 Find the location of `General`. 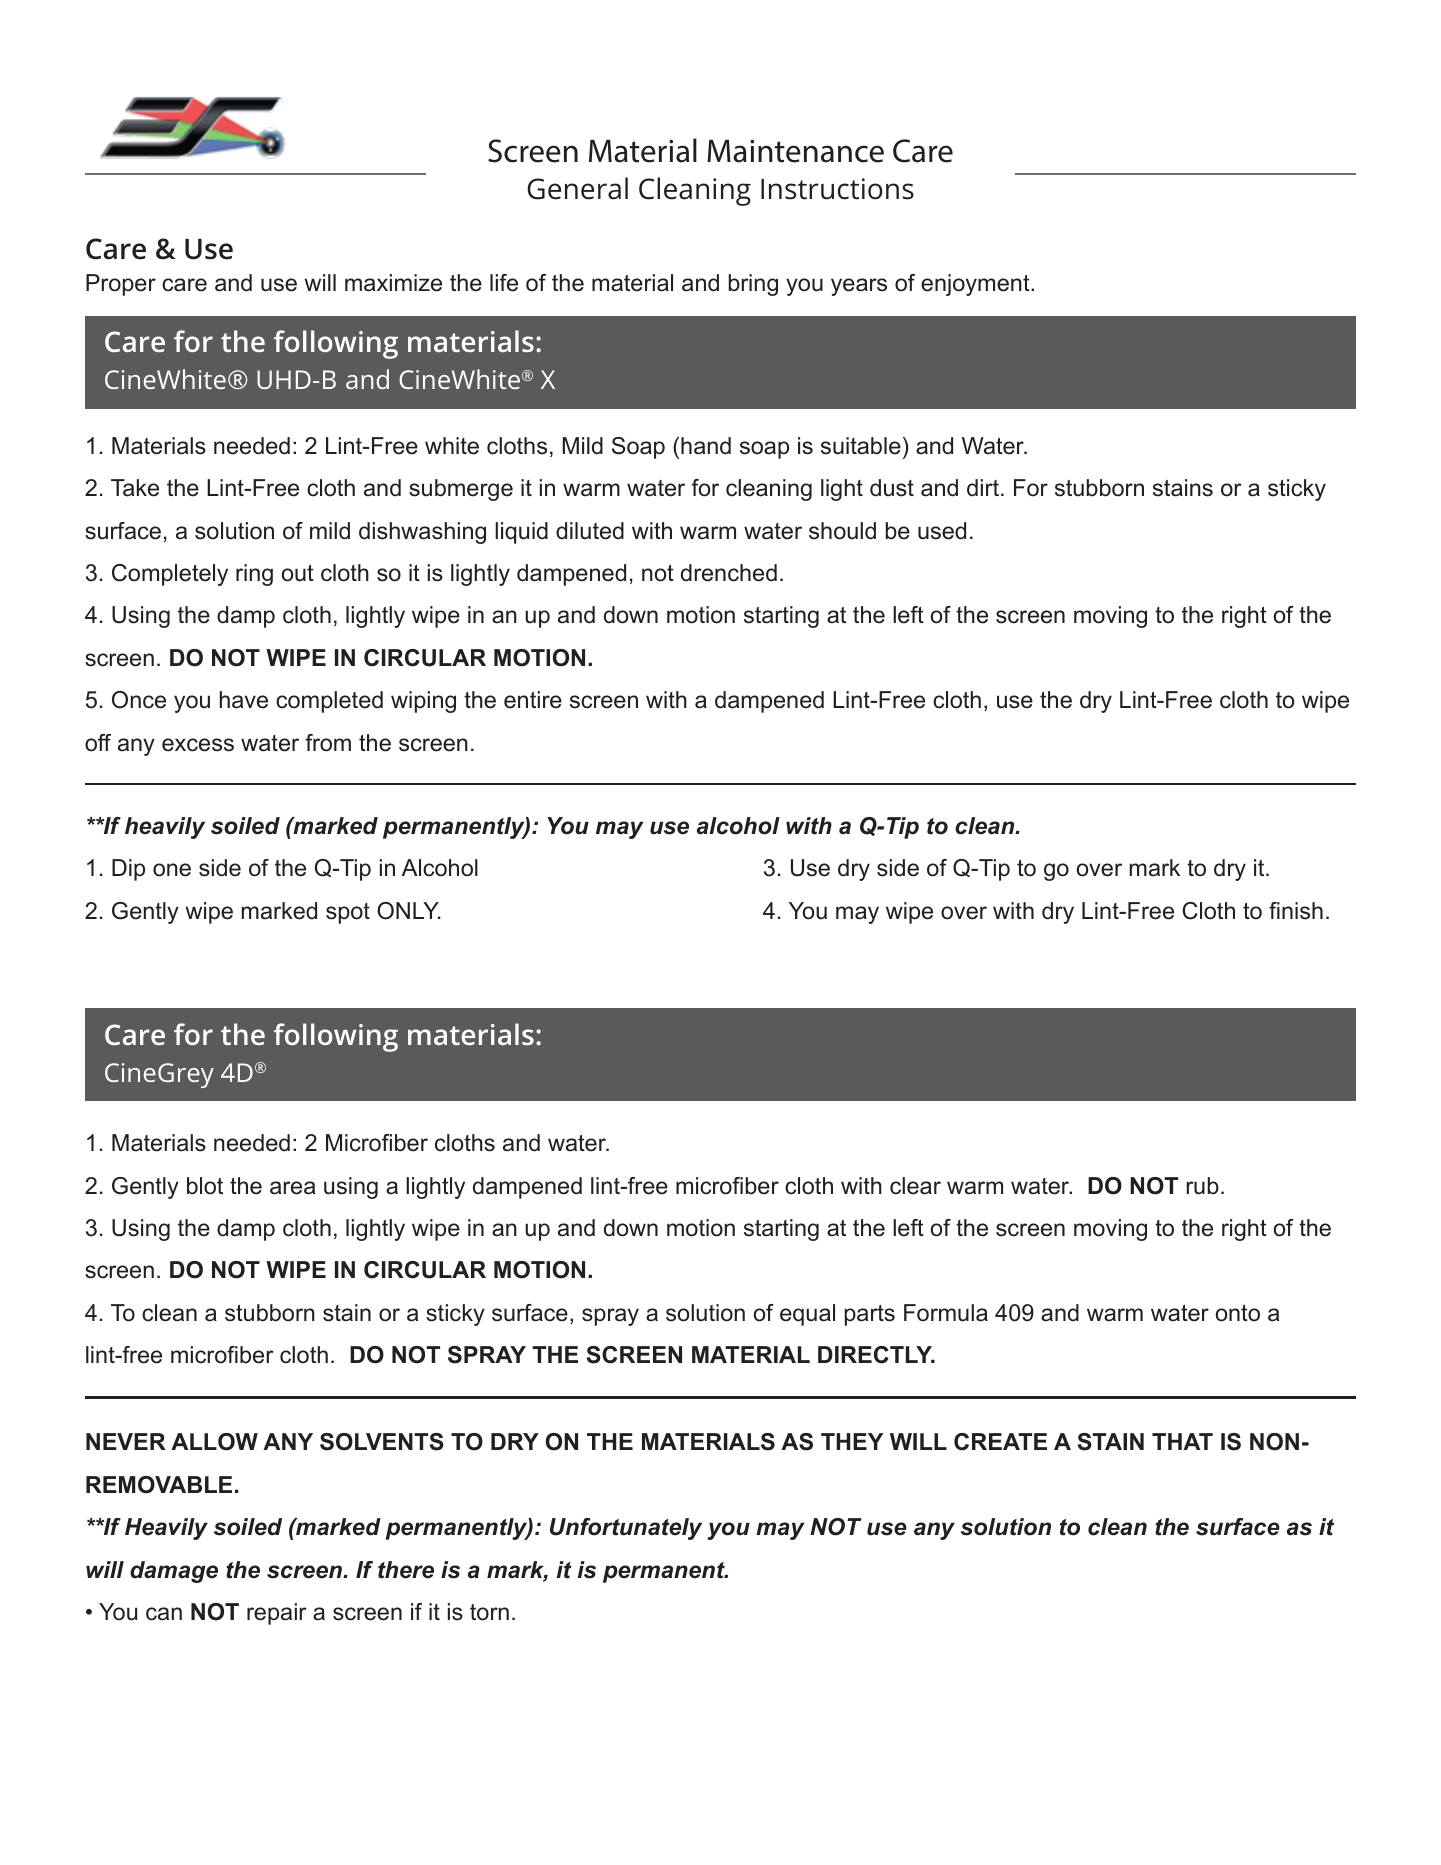

General is located at coordinates (577, 188).
